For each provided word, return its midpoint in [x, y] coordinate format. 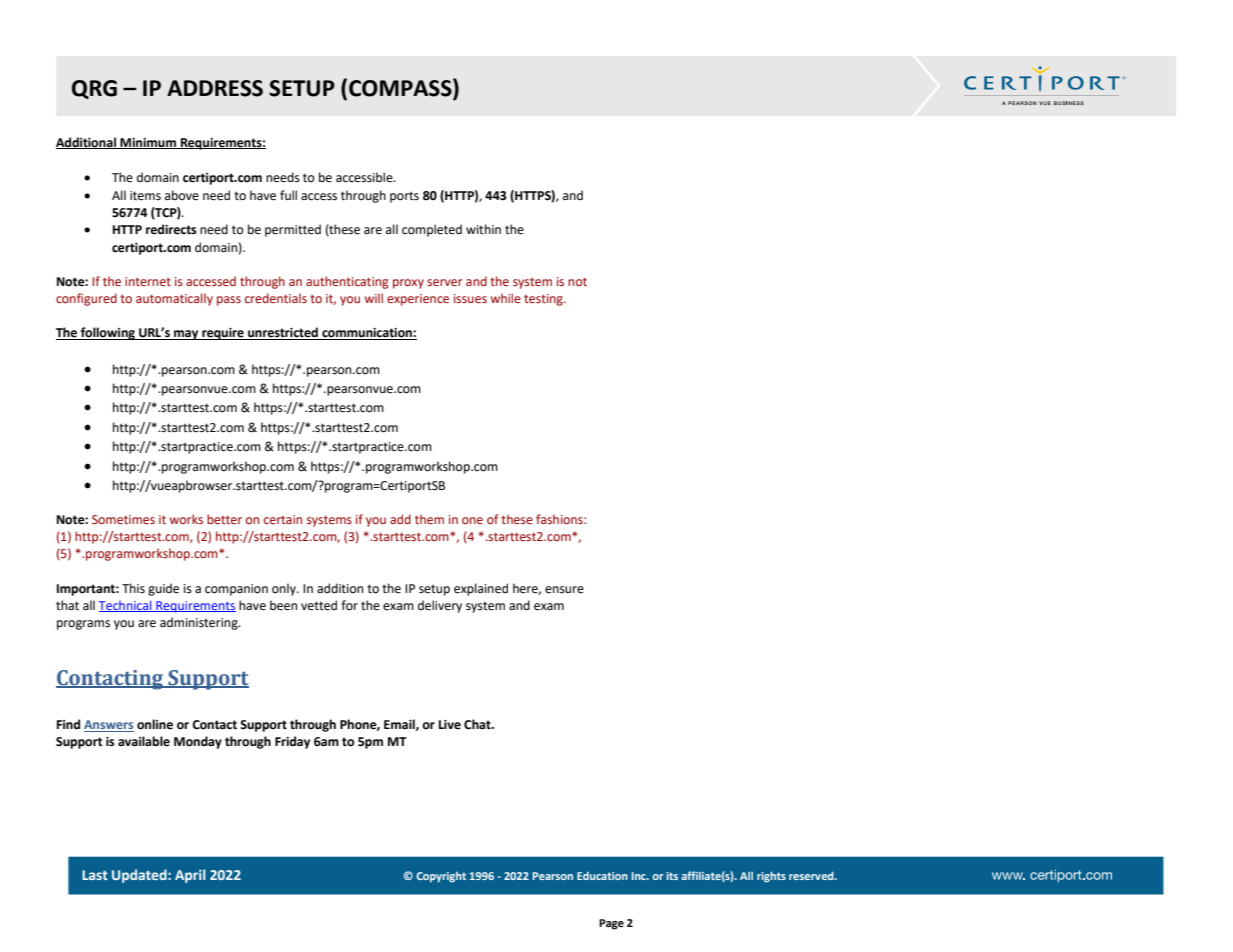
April [190, 876]
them [429, 519]
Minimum [148, 143]
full [288, 195]
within [483, 229]
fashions [560, 519]
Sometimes [123, 519]
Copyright [441, 877]
